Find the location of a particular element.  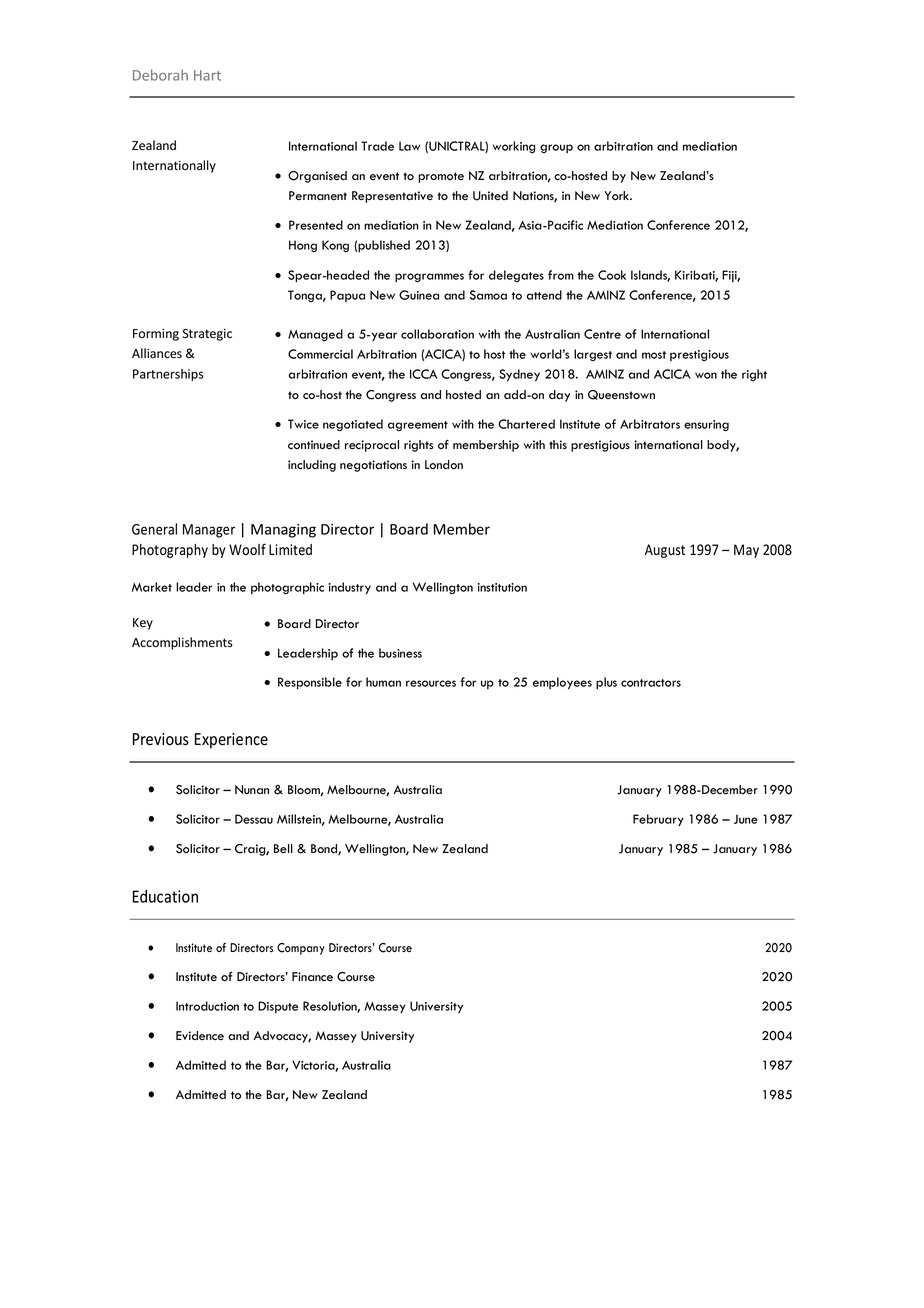

Accomplishments is located at coordinates (182, 643).
